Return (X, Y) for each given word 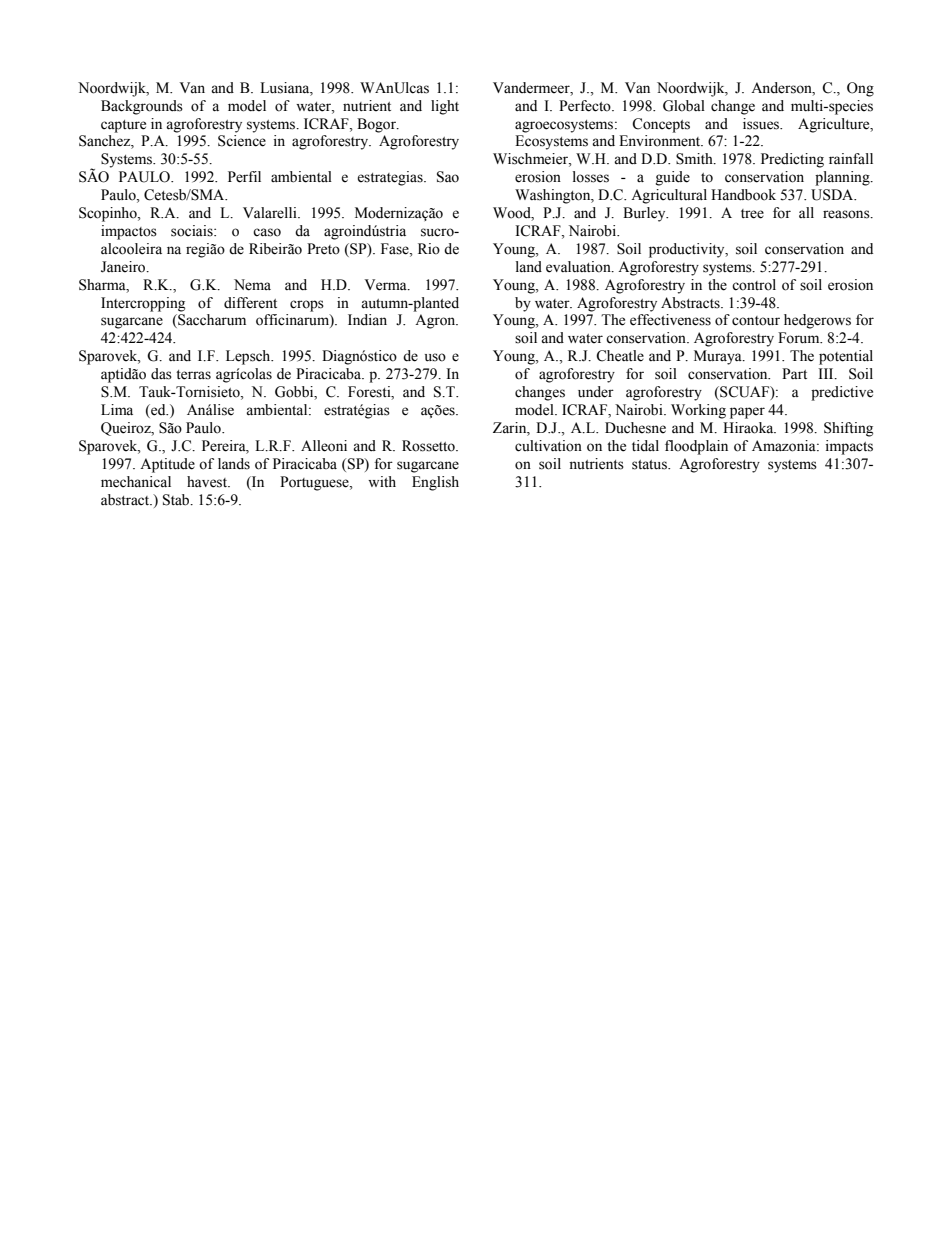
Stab (177, 500)
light (445, 107)
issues (762, 124)
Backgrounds (142, 107)
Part (794, 373)
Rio (429, 249)
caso (267, 232)
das (161, 374)
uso (435, 357)
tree (752, 214)
